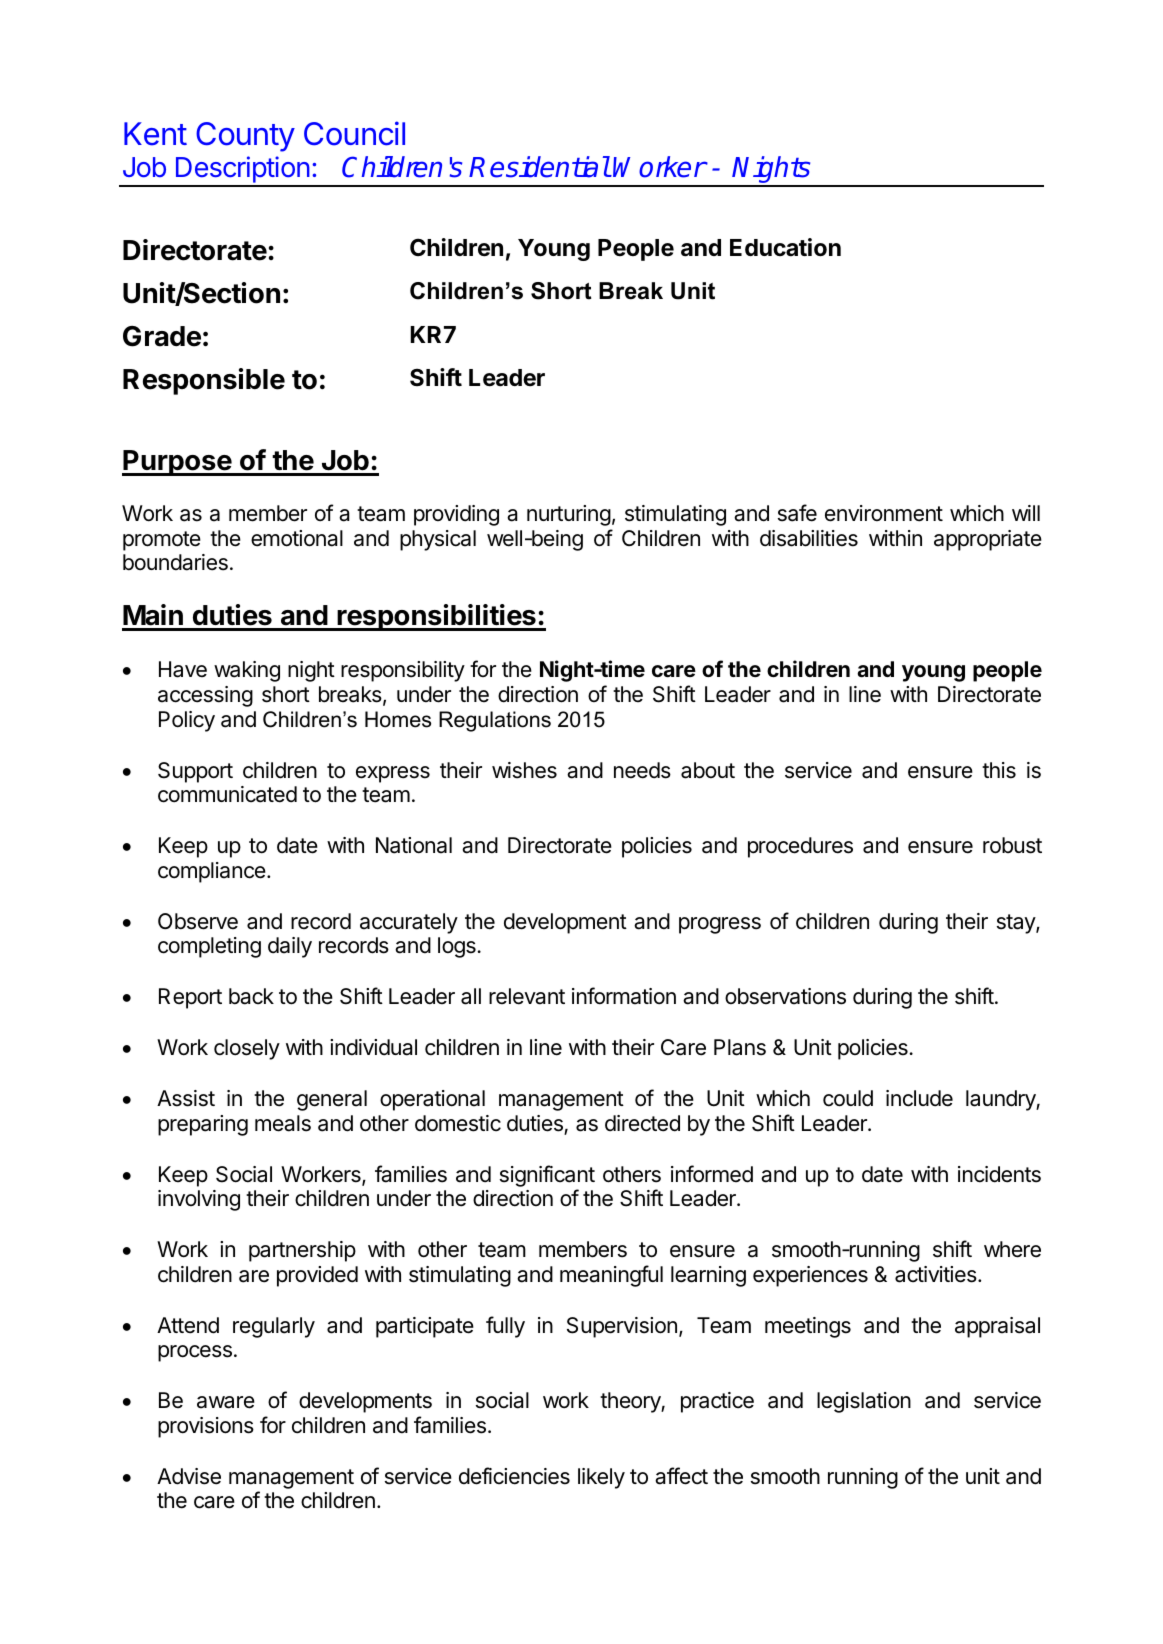 This screenshot has height=1644, width=1163. I want to click on information, so click(624, 996).
